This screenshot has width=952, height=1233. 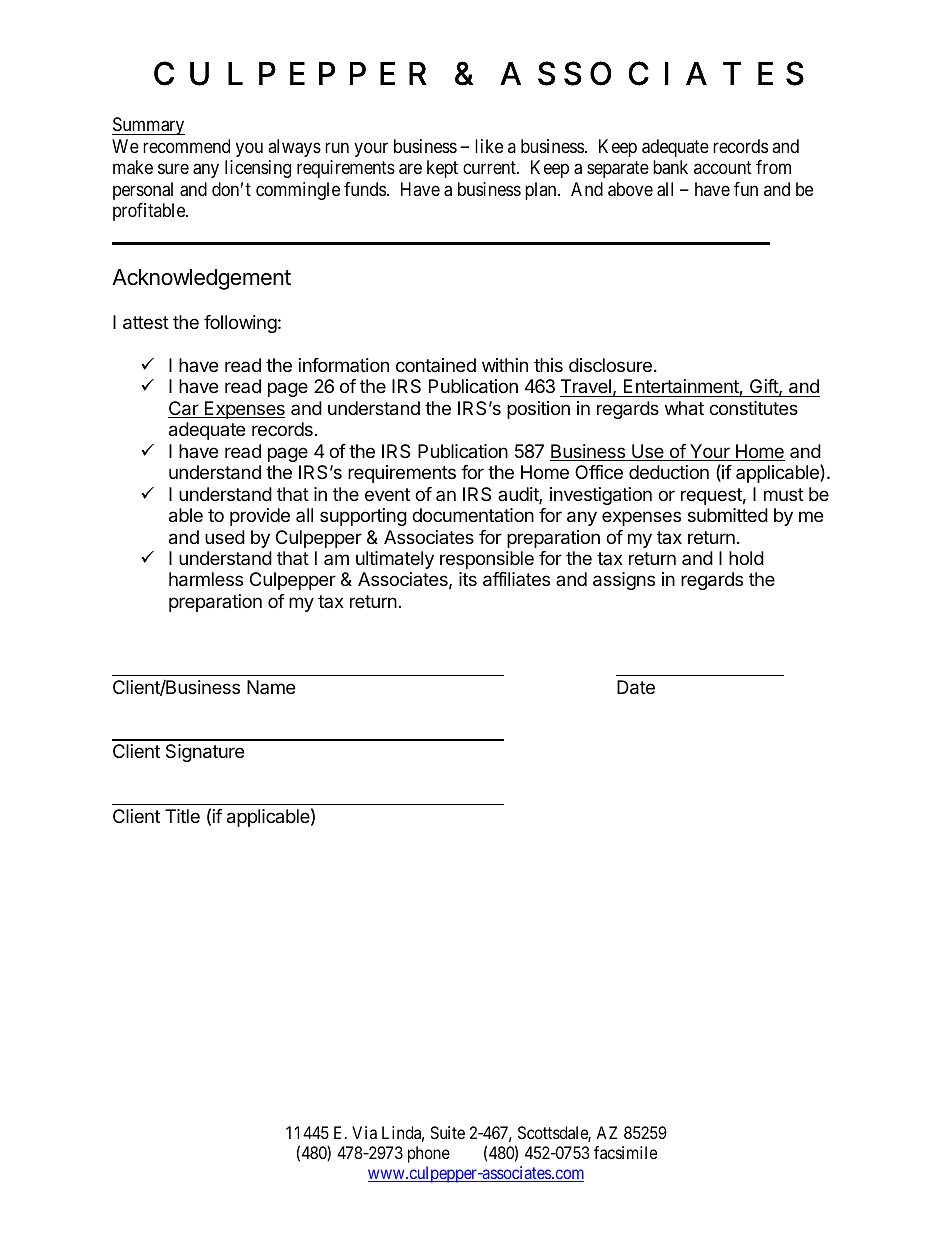 I want to click on harmless, so click(x=206, y=579).
